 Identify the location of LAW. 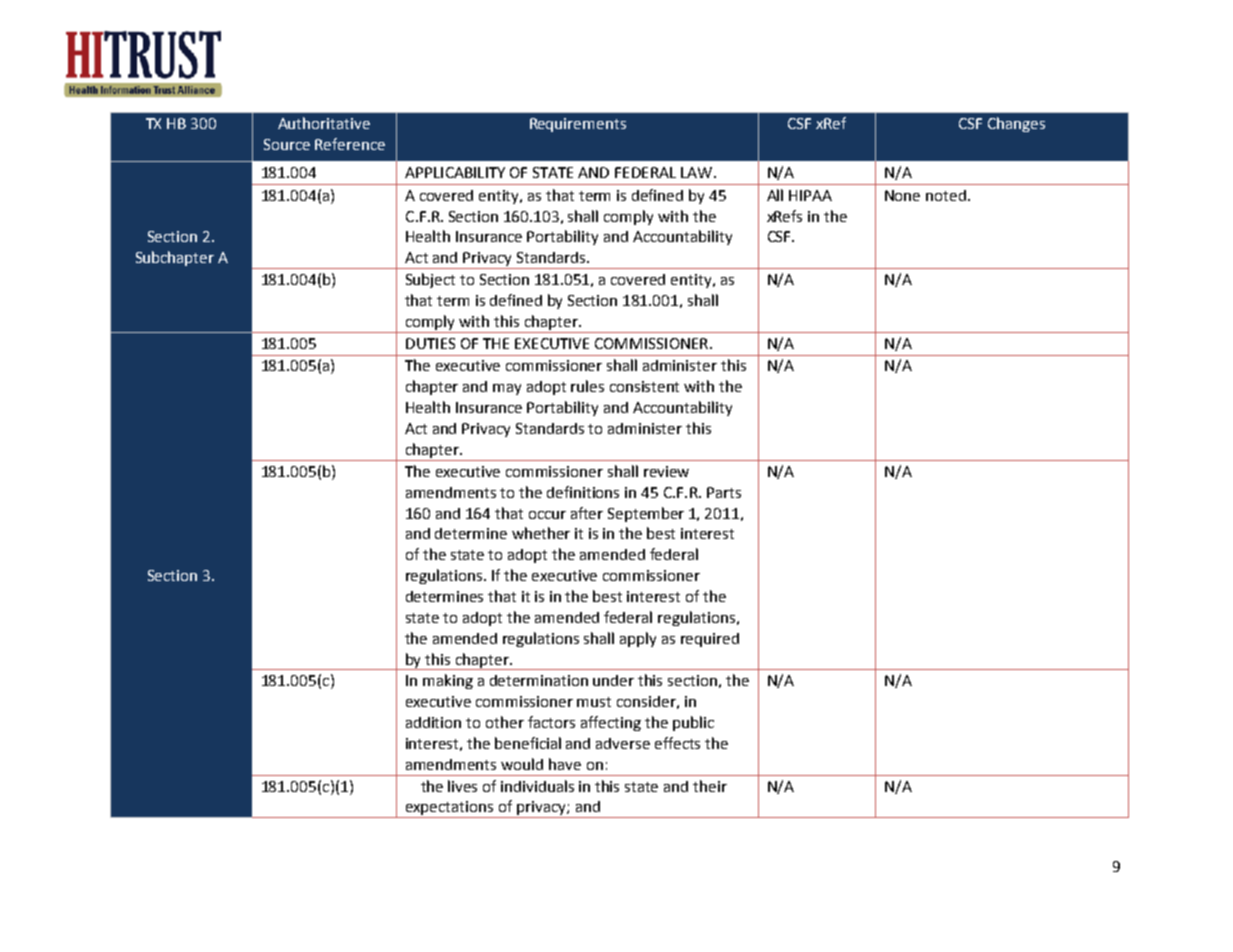
(696, 172).
